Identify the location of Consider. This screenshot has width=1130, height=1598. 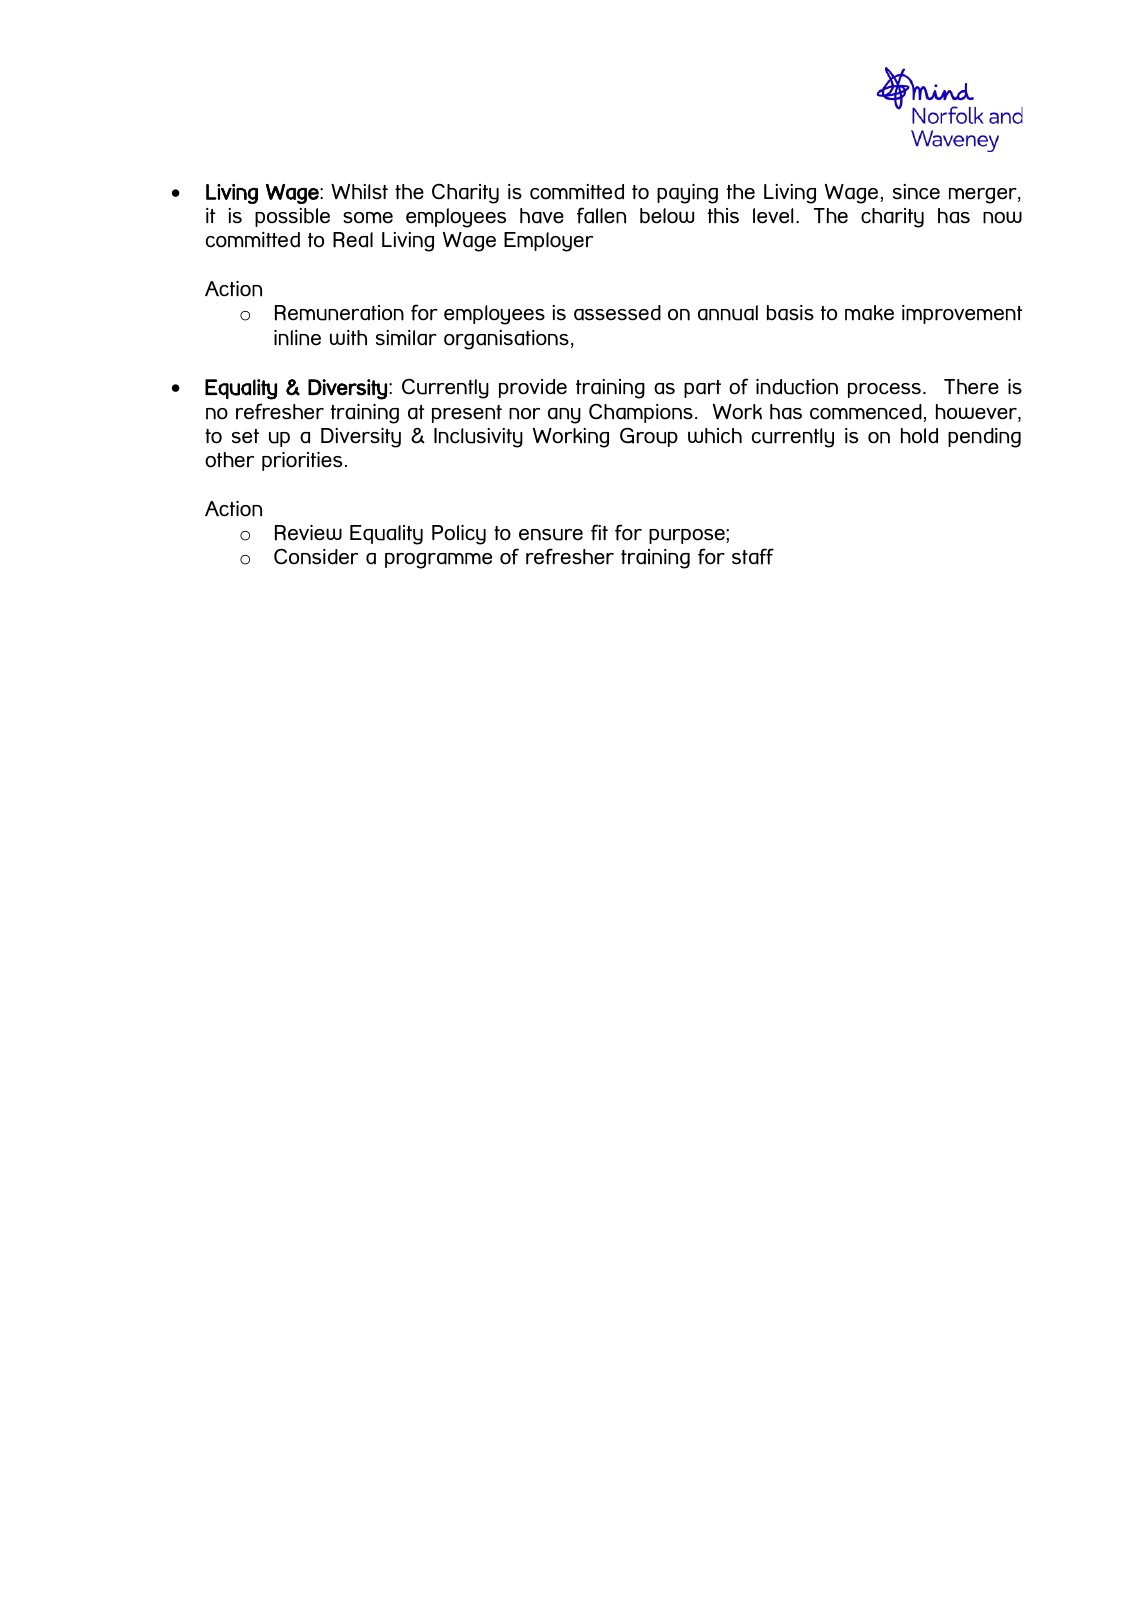
(316, 556).
